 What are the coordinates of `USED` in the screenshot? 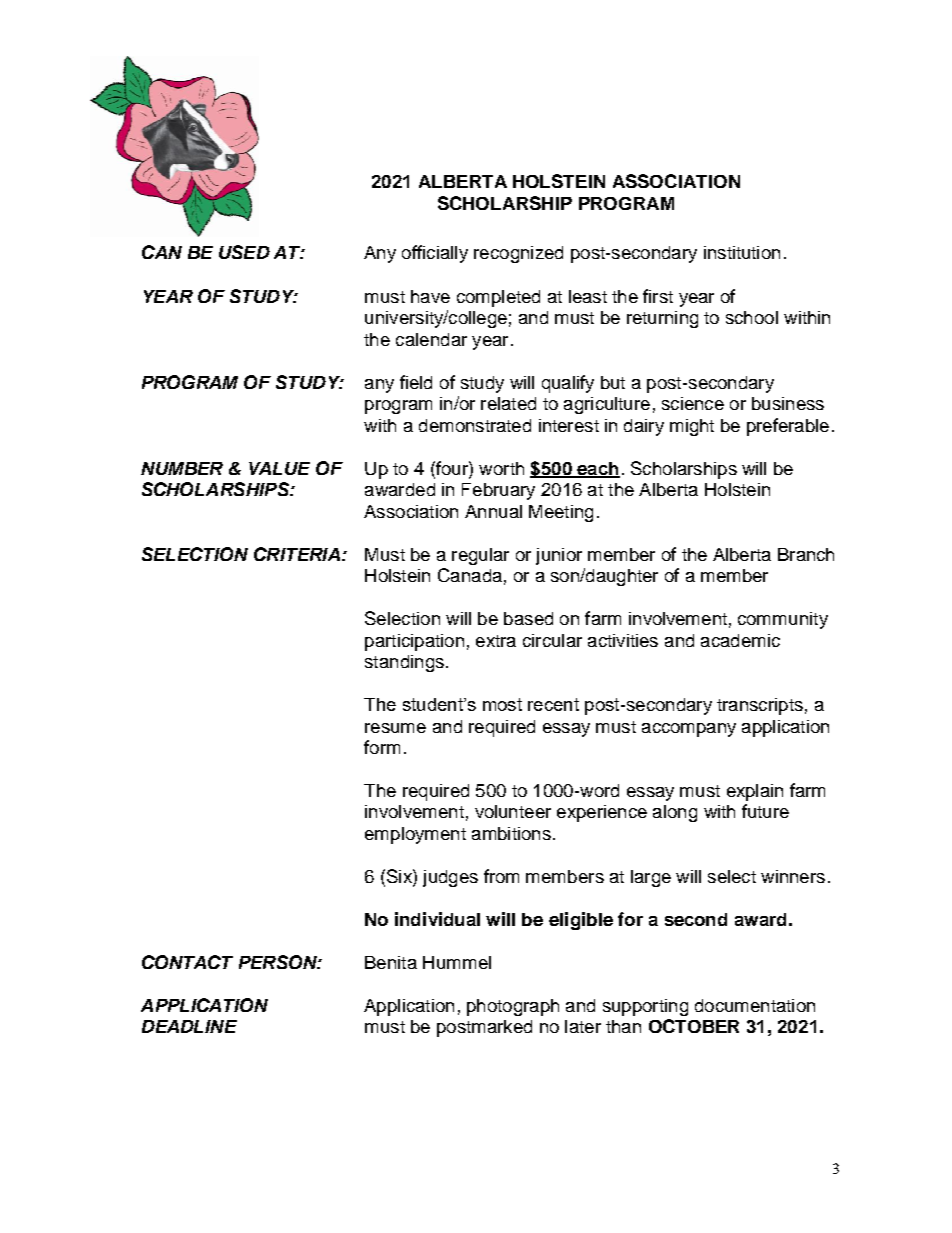 It's located at (244, 252).
